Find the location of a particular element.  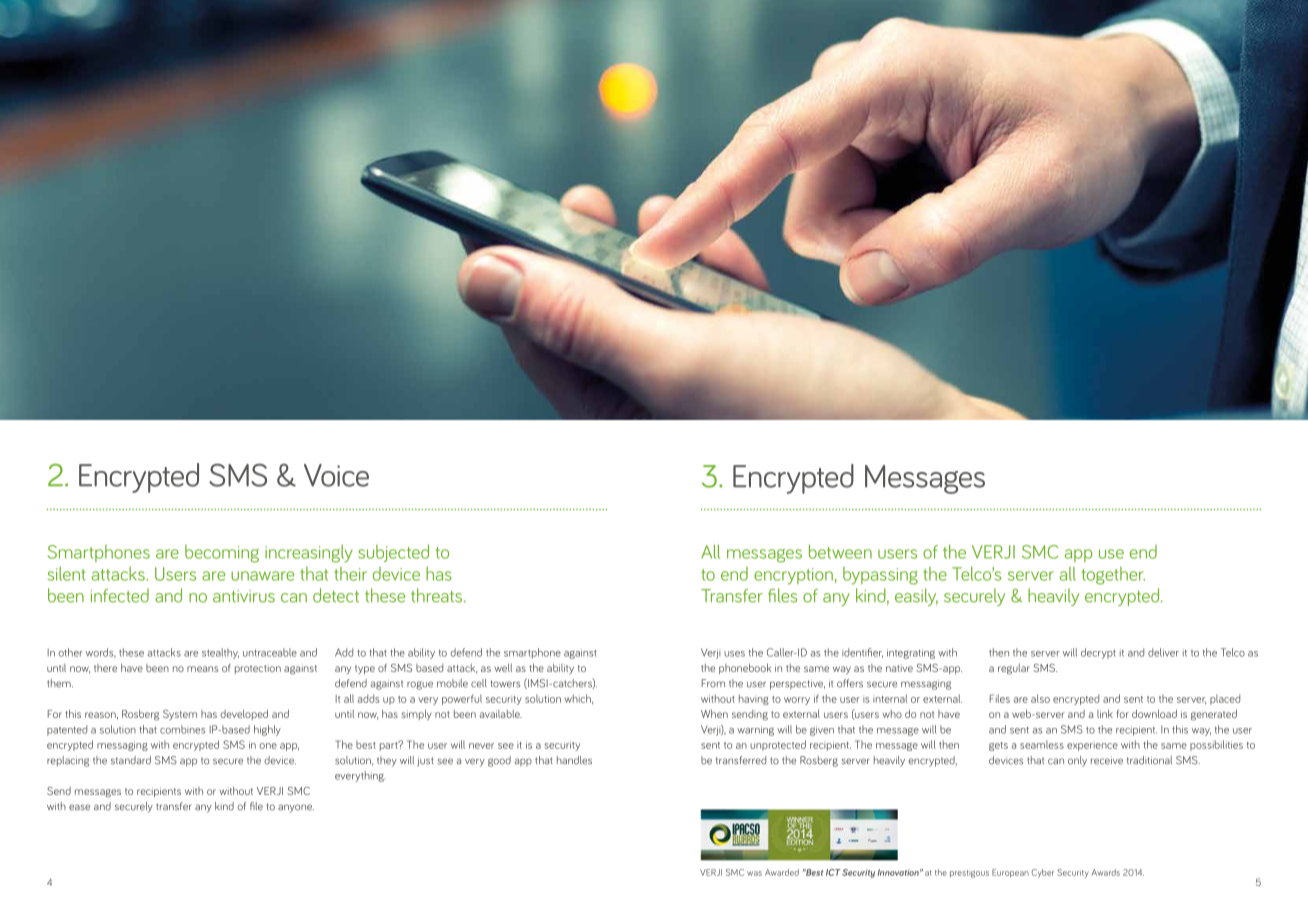

anyone is located at coordinates (296, 808).
